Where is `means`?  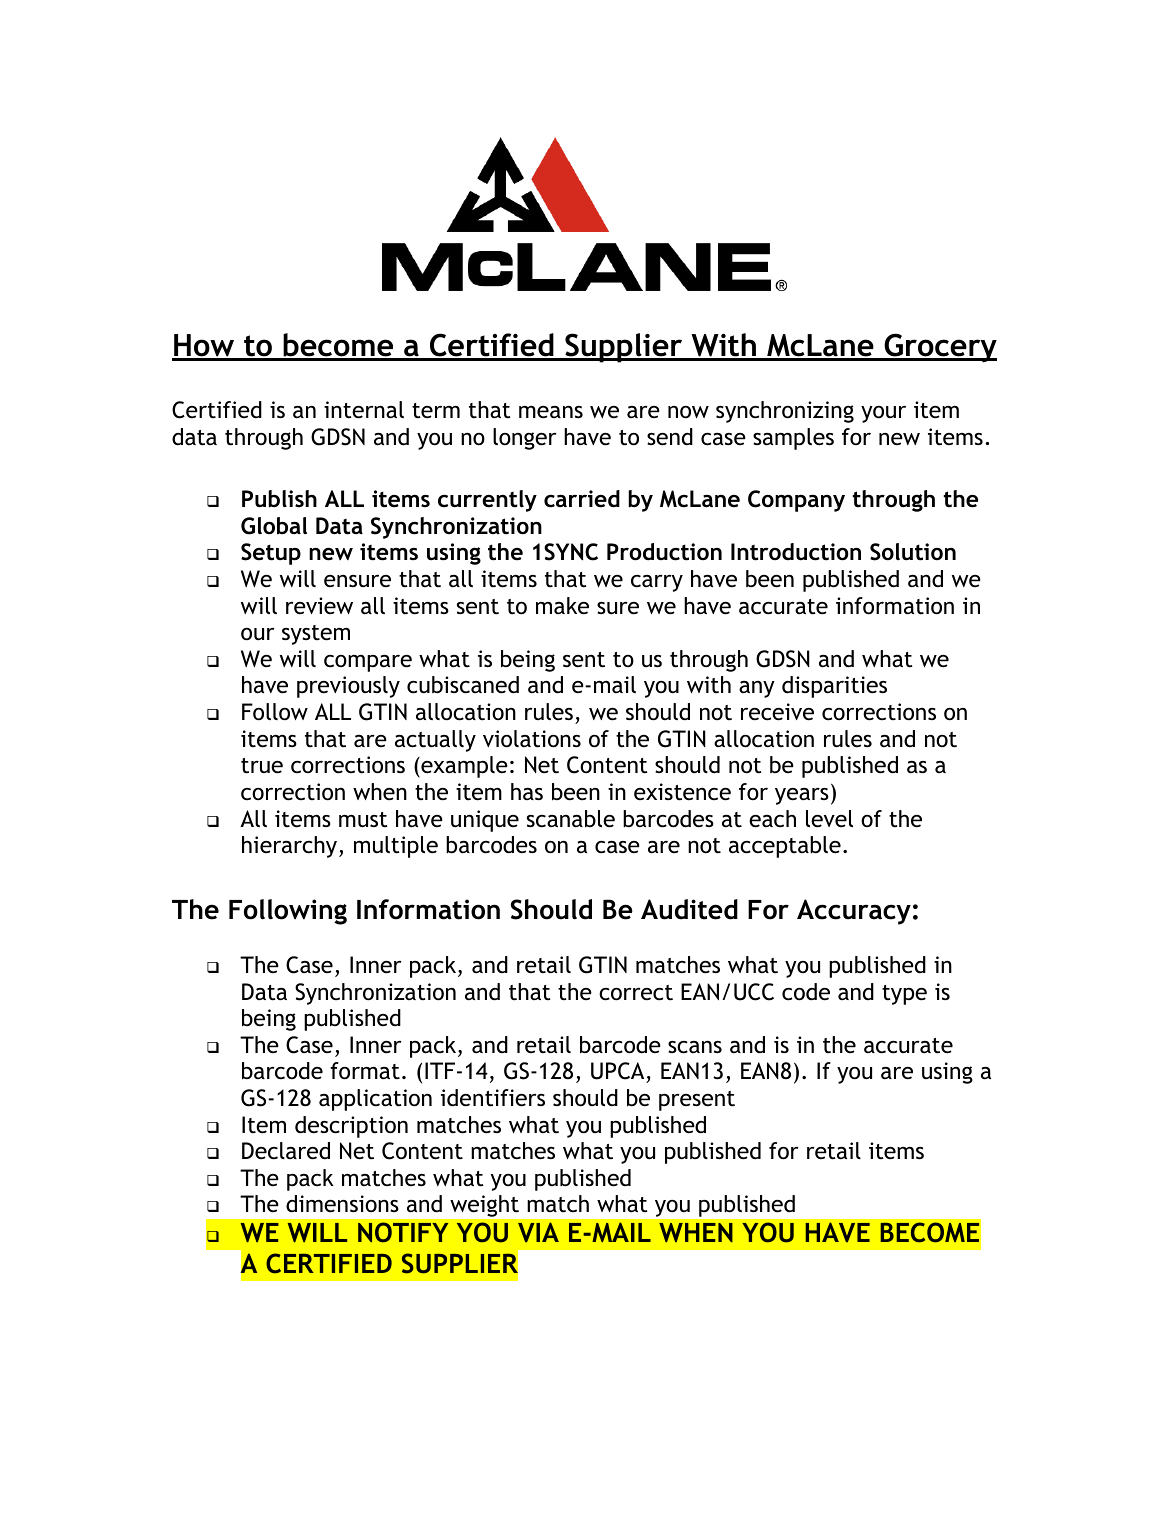
means is located at coordinates (551, 412).
